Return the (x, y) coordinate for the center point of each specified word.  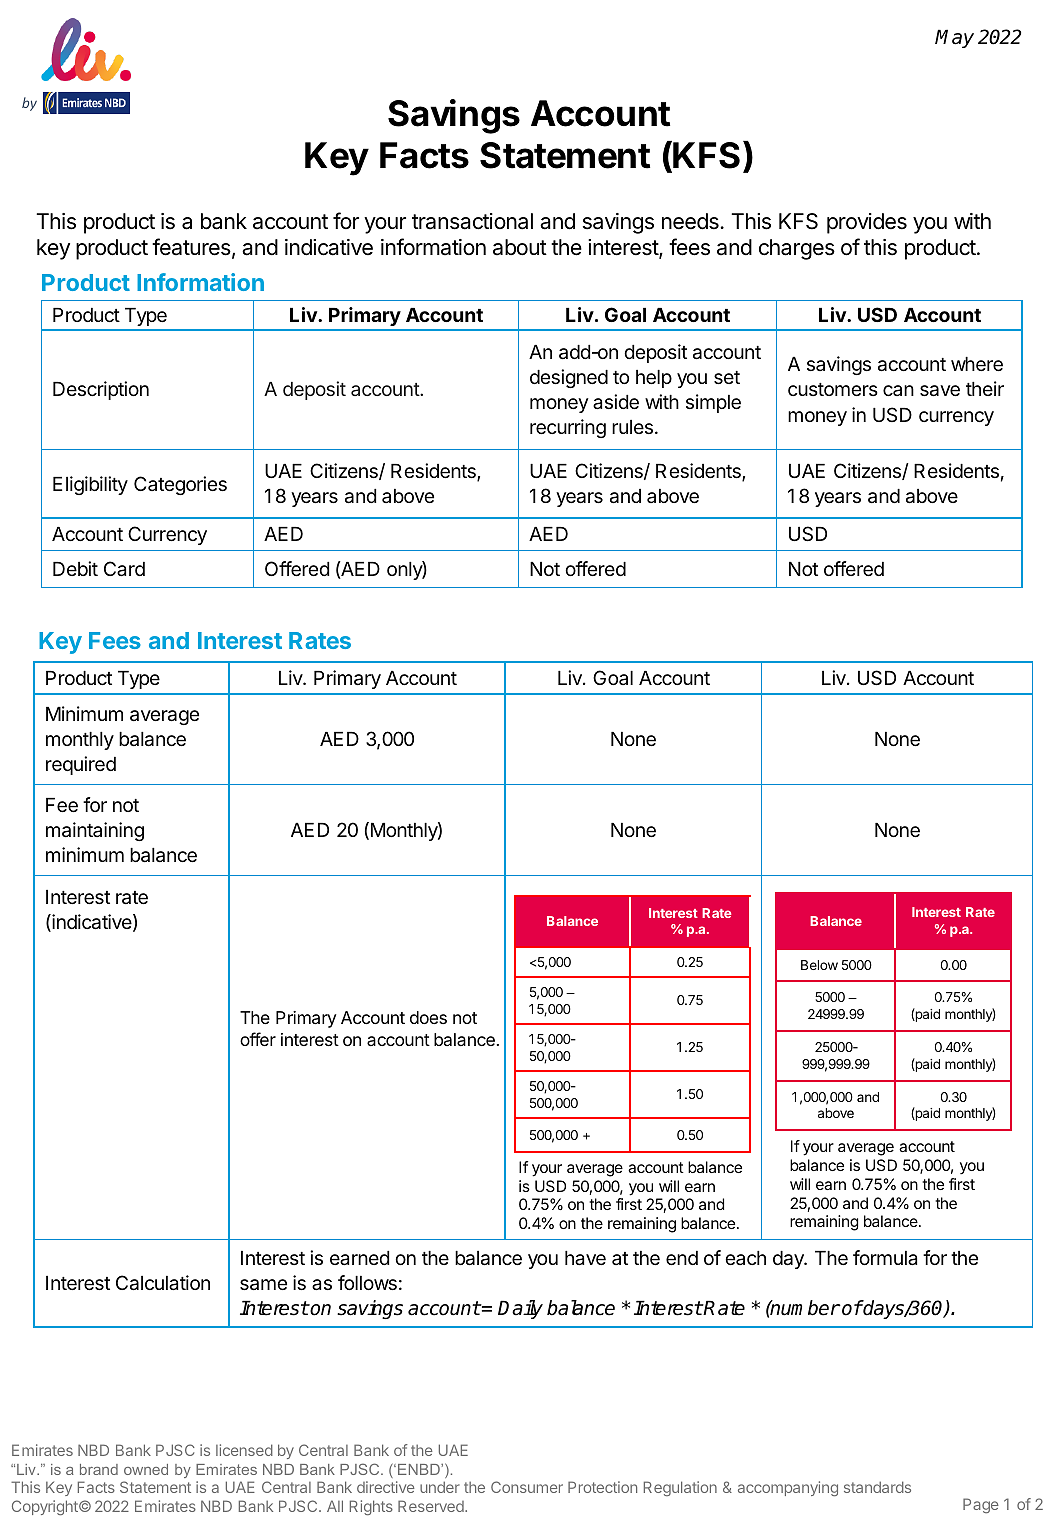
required (81, 765)
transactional (472, 221)
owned (146, 1469)
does (428, 1017)
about (520, 247)
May (954, 38)
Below (819, 965)
